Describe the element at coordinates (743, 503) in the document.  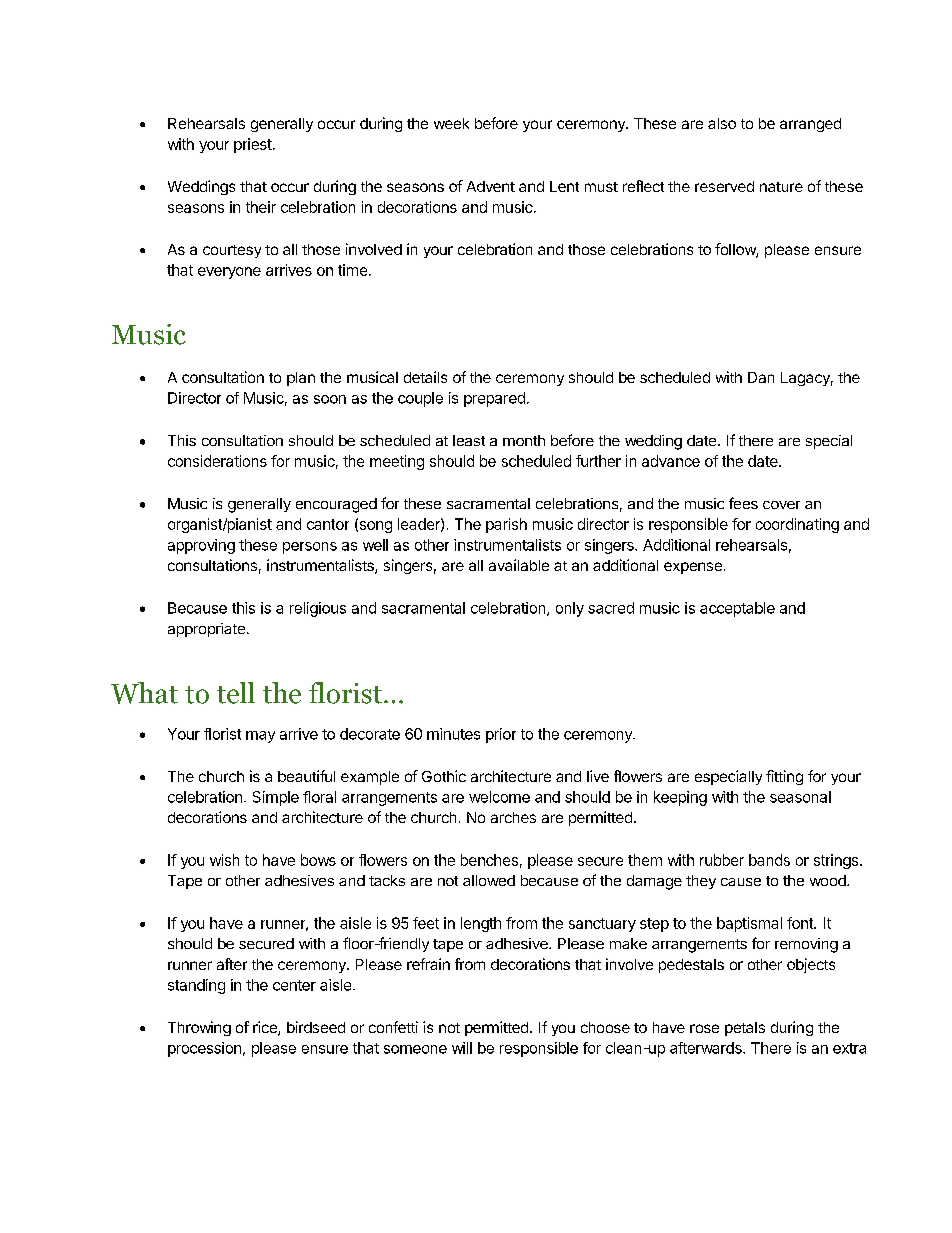
I see `fees` at that location.
